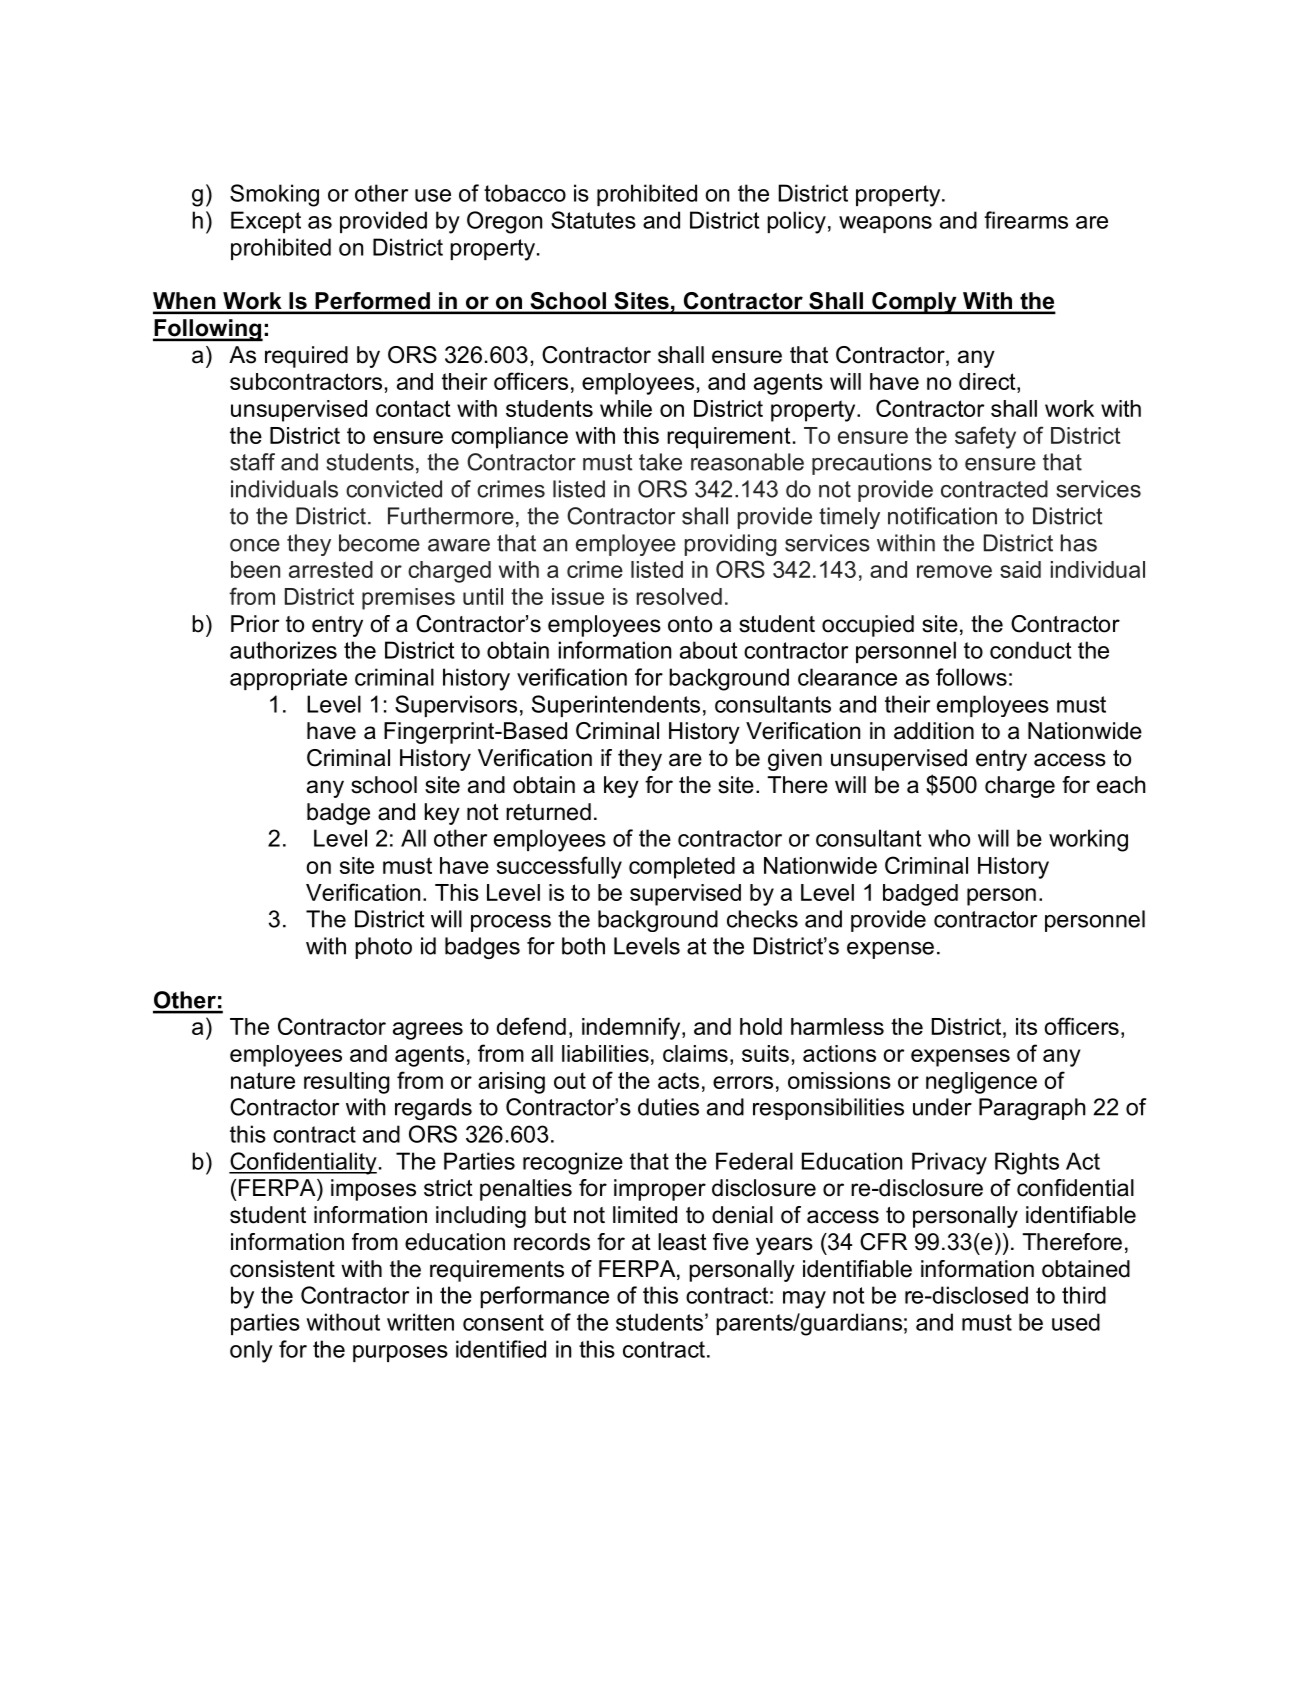 Image resolution: width=1300 pixels, height=1683 pixels. Describe the element at coordinates (288, 679) in the image. I see `appropriate` at that location.
